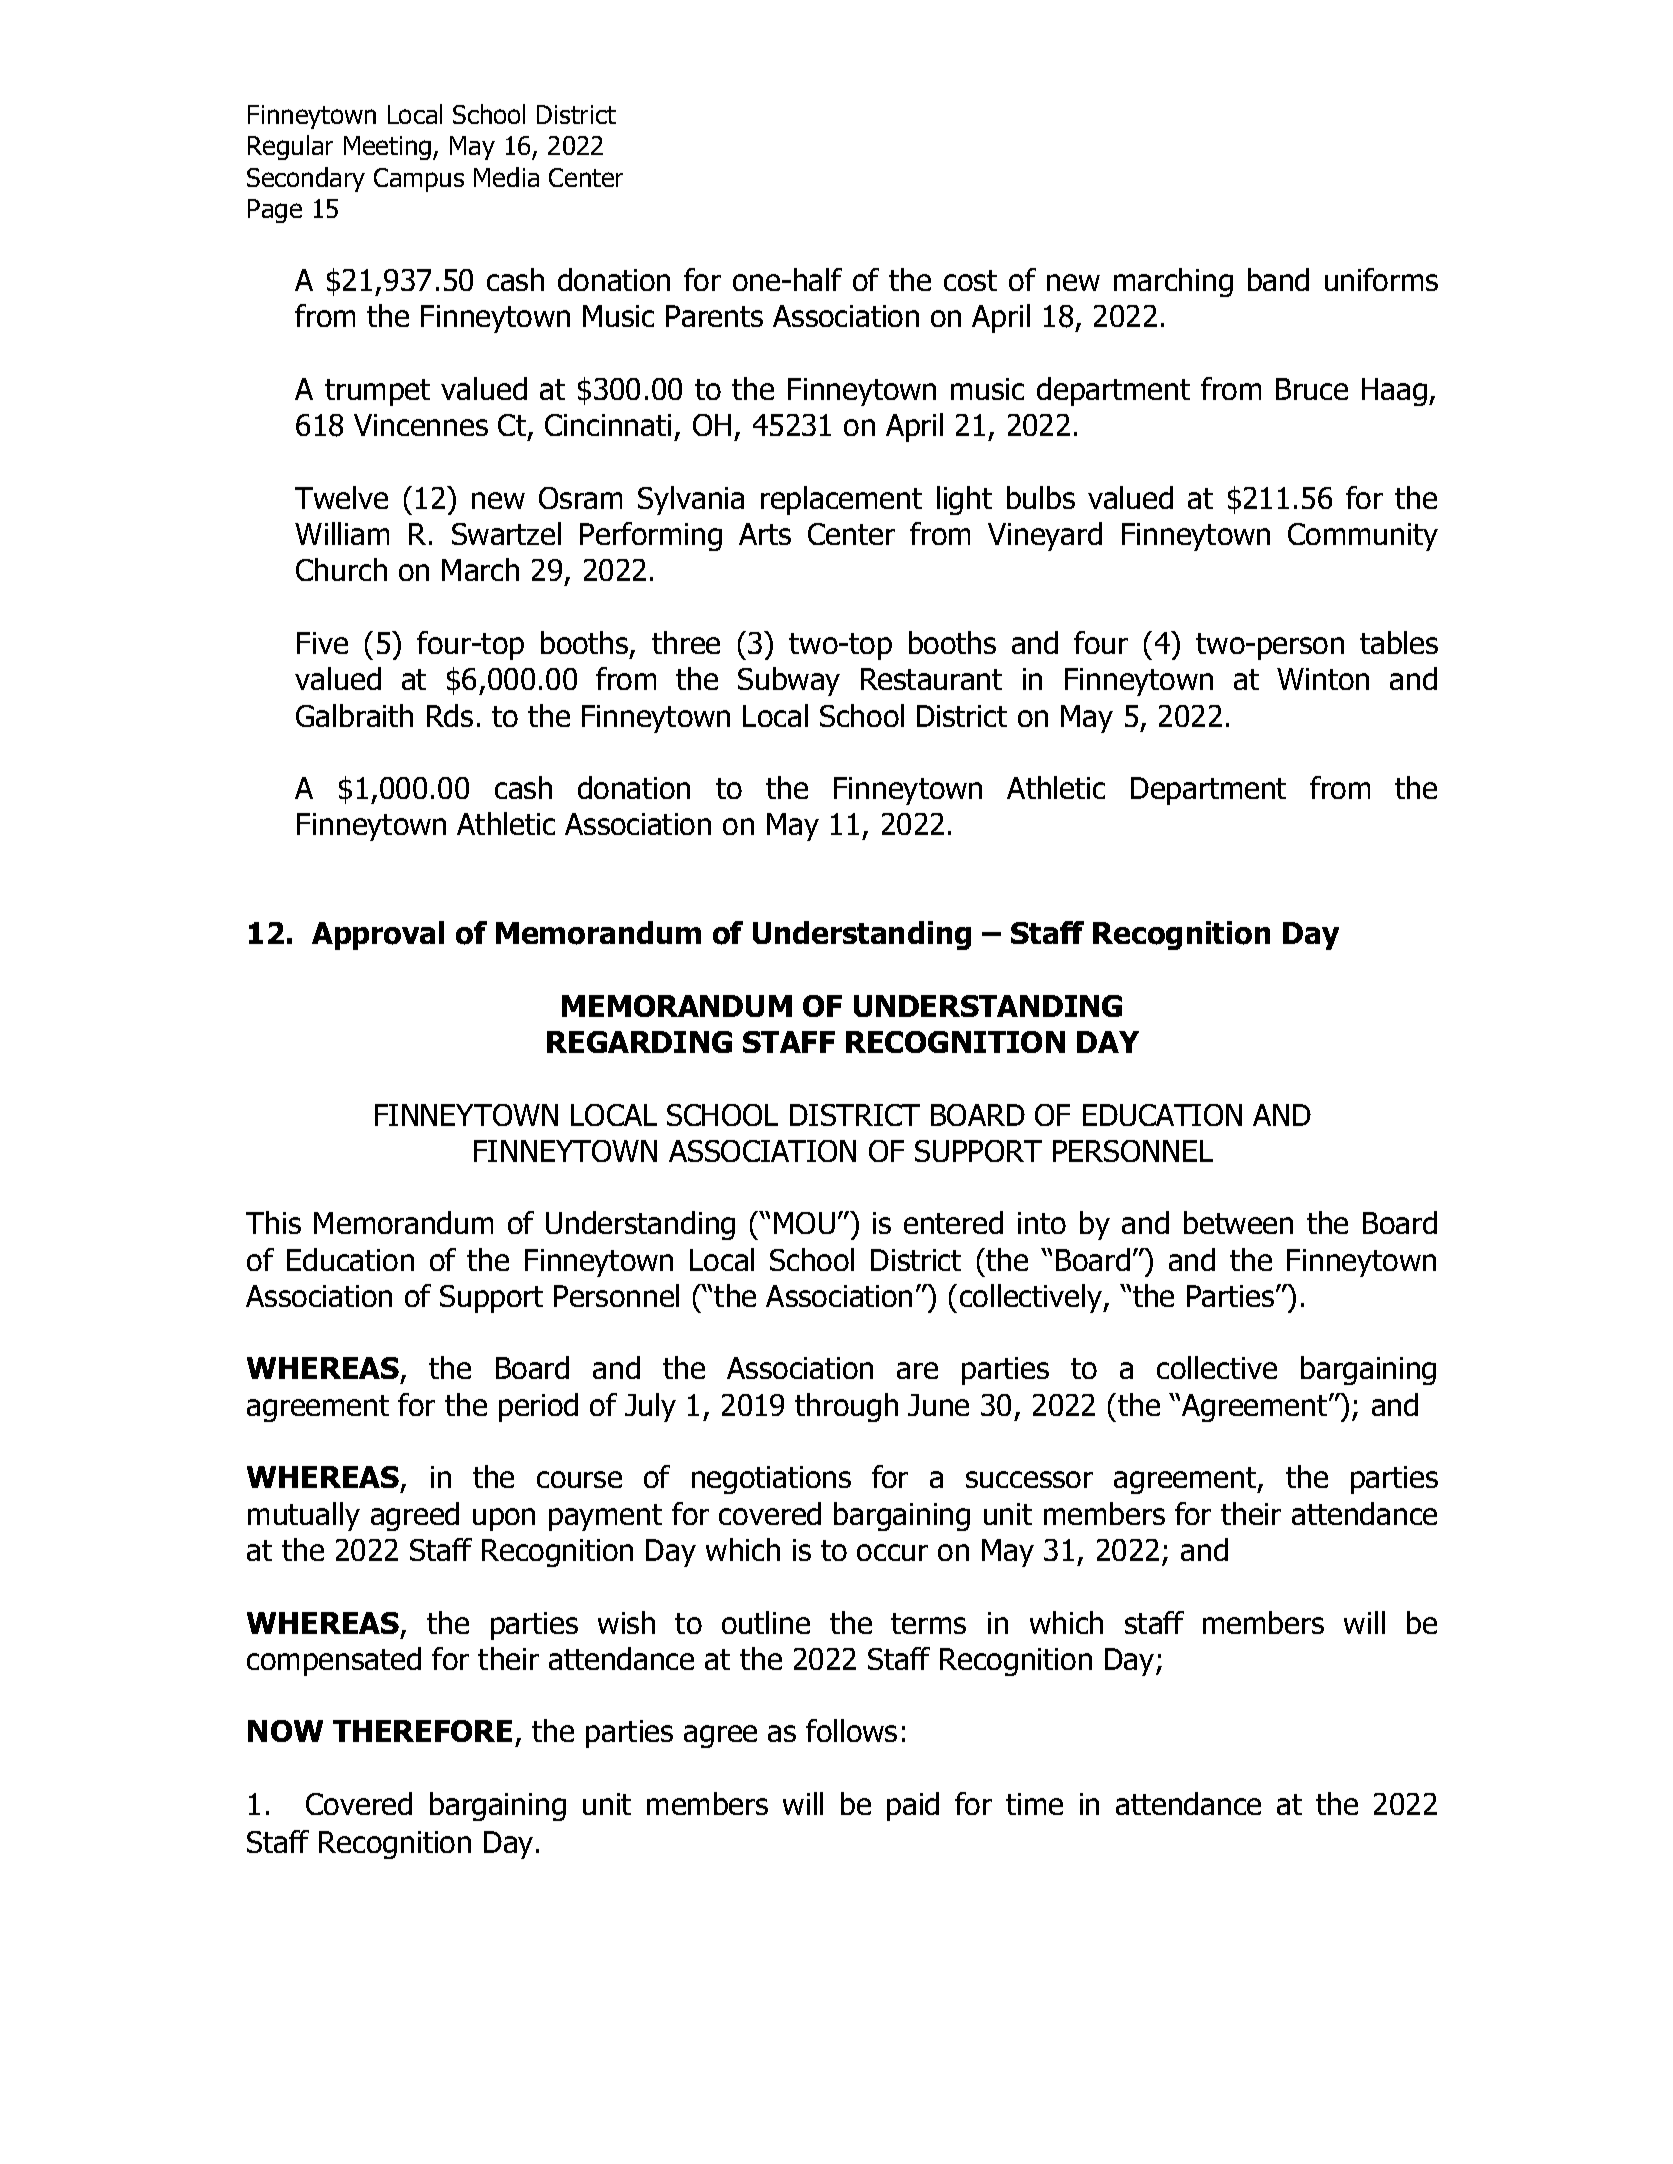  What do you see at coordinates (1278, 279) in the image?
I see `band` at bounding box center [1278, 279].
